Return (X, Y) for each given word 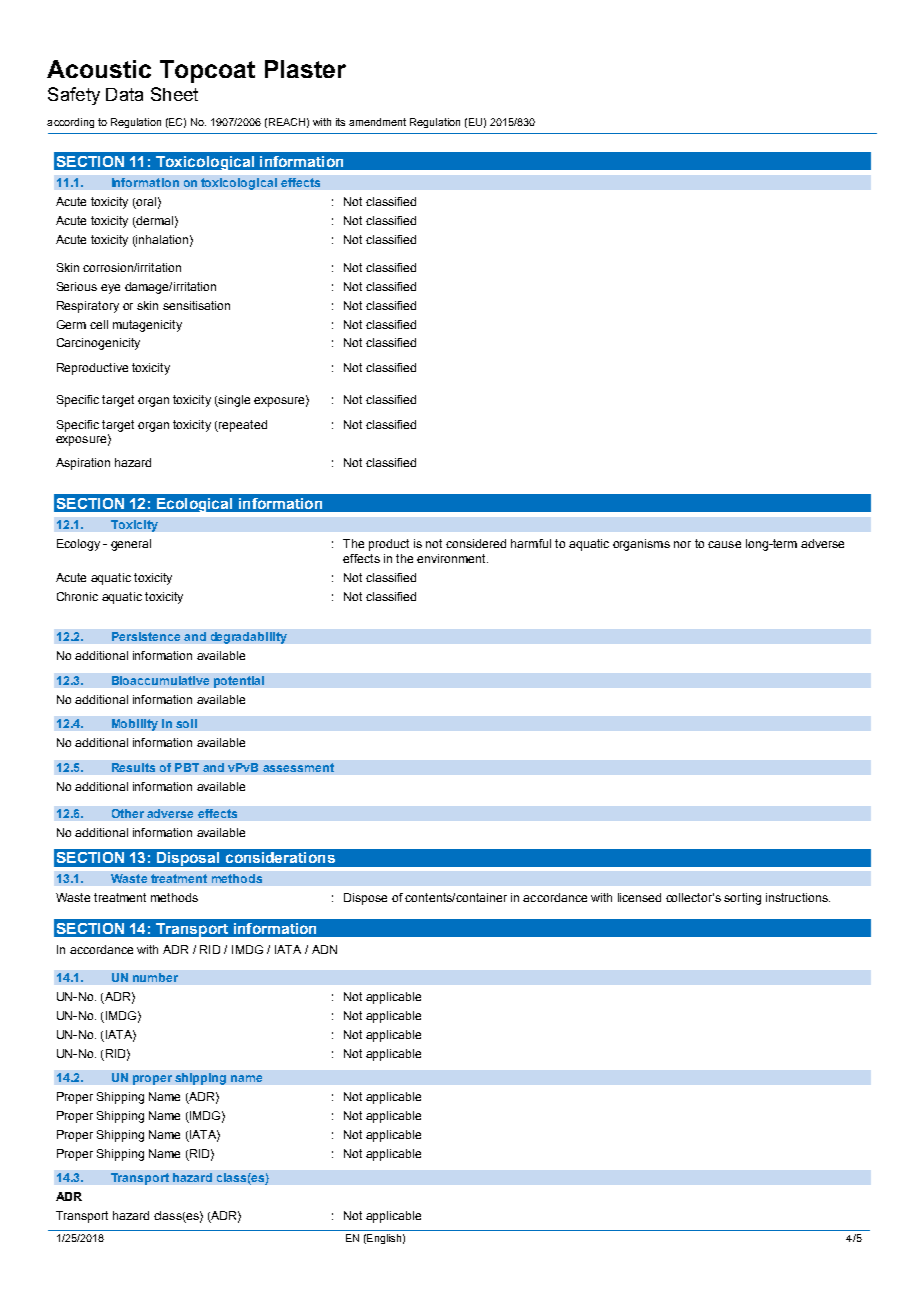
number (155, 977)
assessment (298, 767)
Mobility (135, 725)
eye (110, 289)
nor (682, 544)
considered (476, 543)
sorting (742, 899)
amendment (377, 122)
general (131, 545)
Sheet (174, 94)
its (340, 122)
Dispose (365, 899)
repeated (242, 426)
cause (724, 544)
